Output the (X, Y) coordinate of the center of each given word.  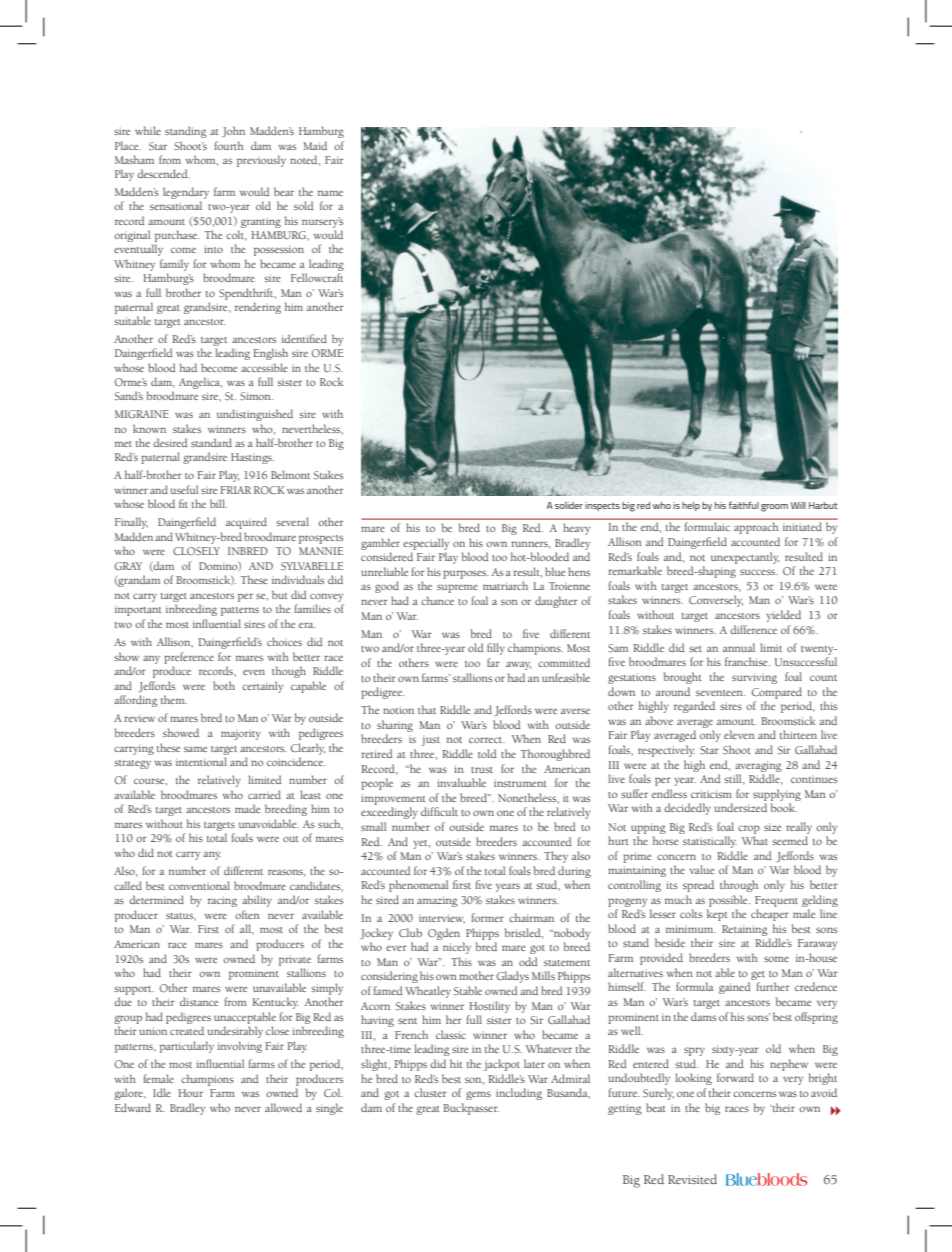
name (330, 193)
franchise (747, 661)
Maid (315, 145)
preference (189, 658)
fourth (229, 145)
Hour (190, 1093)
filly (496, 649)
